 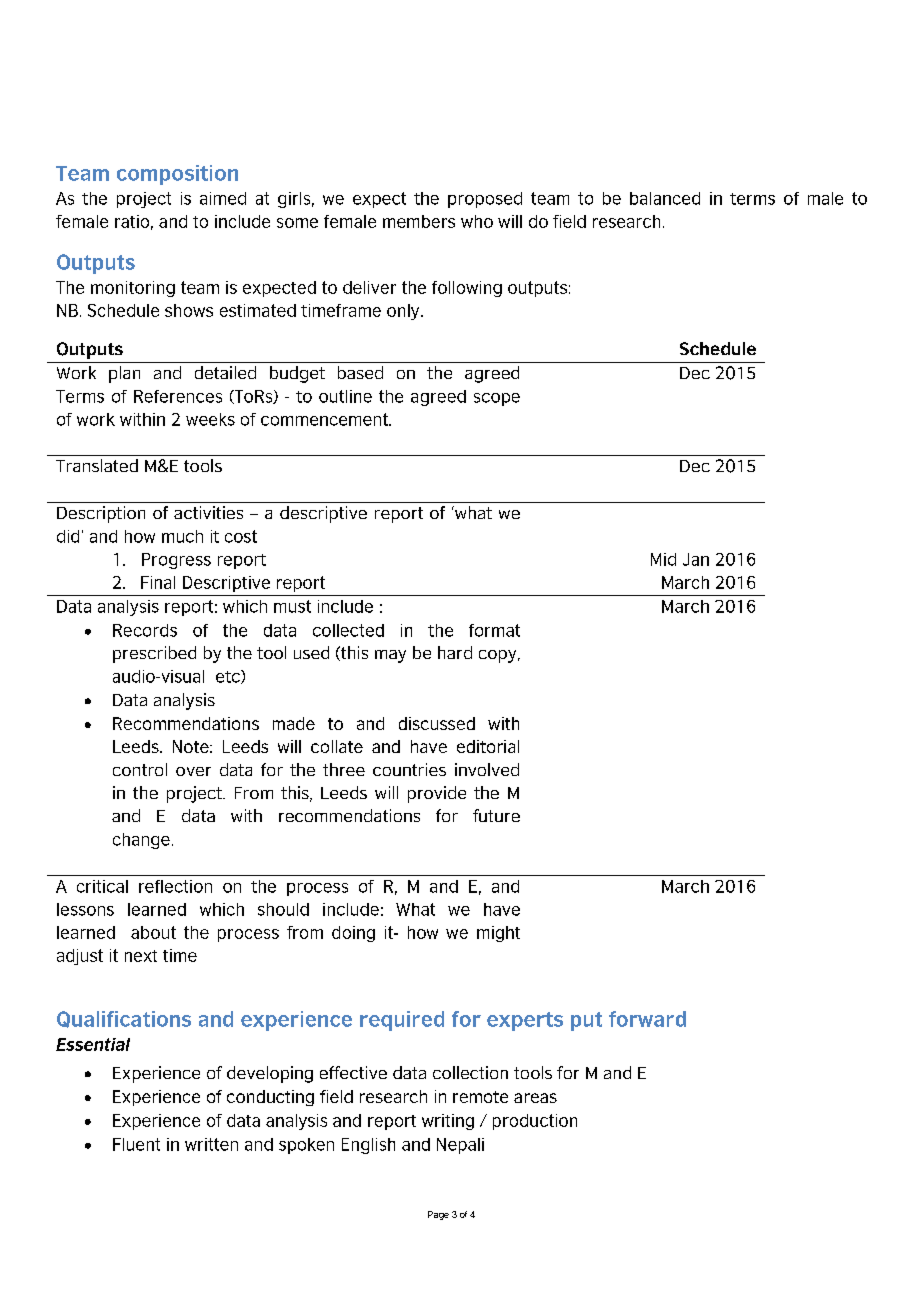 What do you see at coordinates (419, 221) in the screenshot?
I see `members` at bounding box center [419, 221].
